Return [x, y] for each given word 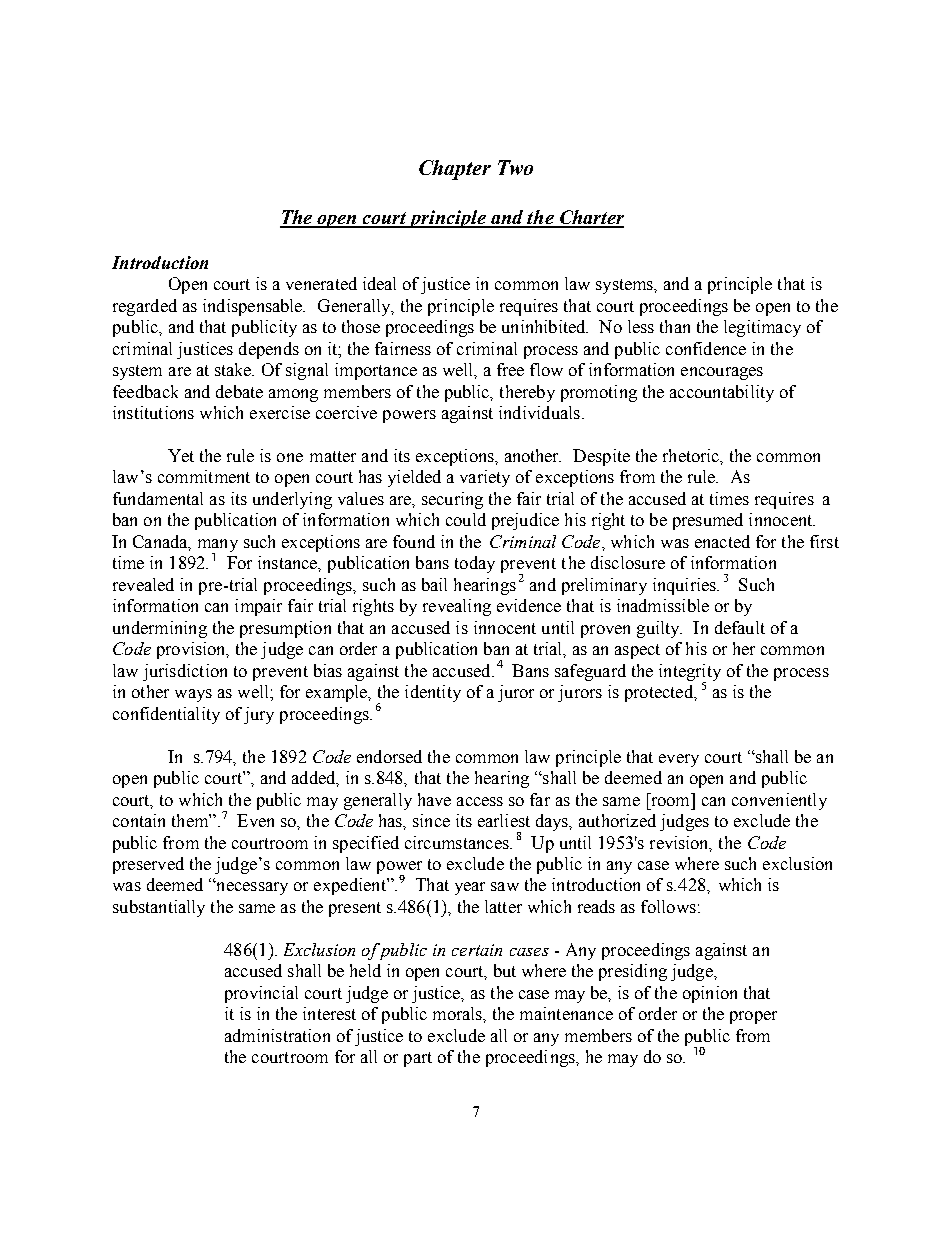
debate [239, 391]
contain [139, 820]
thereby [527, 393]
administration [277, 1035]
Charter [591, 218]
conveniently [779, 801]
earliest [504, 820]
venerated [321, 283]
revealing [457, 607]
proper [753, 1017]
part [418, 1059]
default [740, 627]
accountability [722, 393]
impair [258, 607]
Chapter [455, 170]
